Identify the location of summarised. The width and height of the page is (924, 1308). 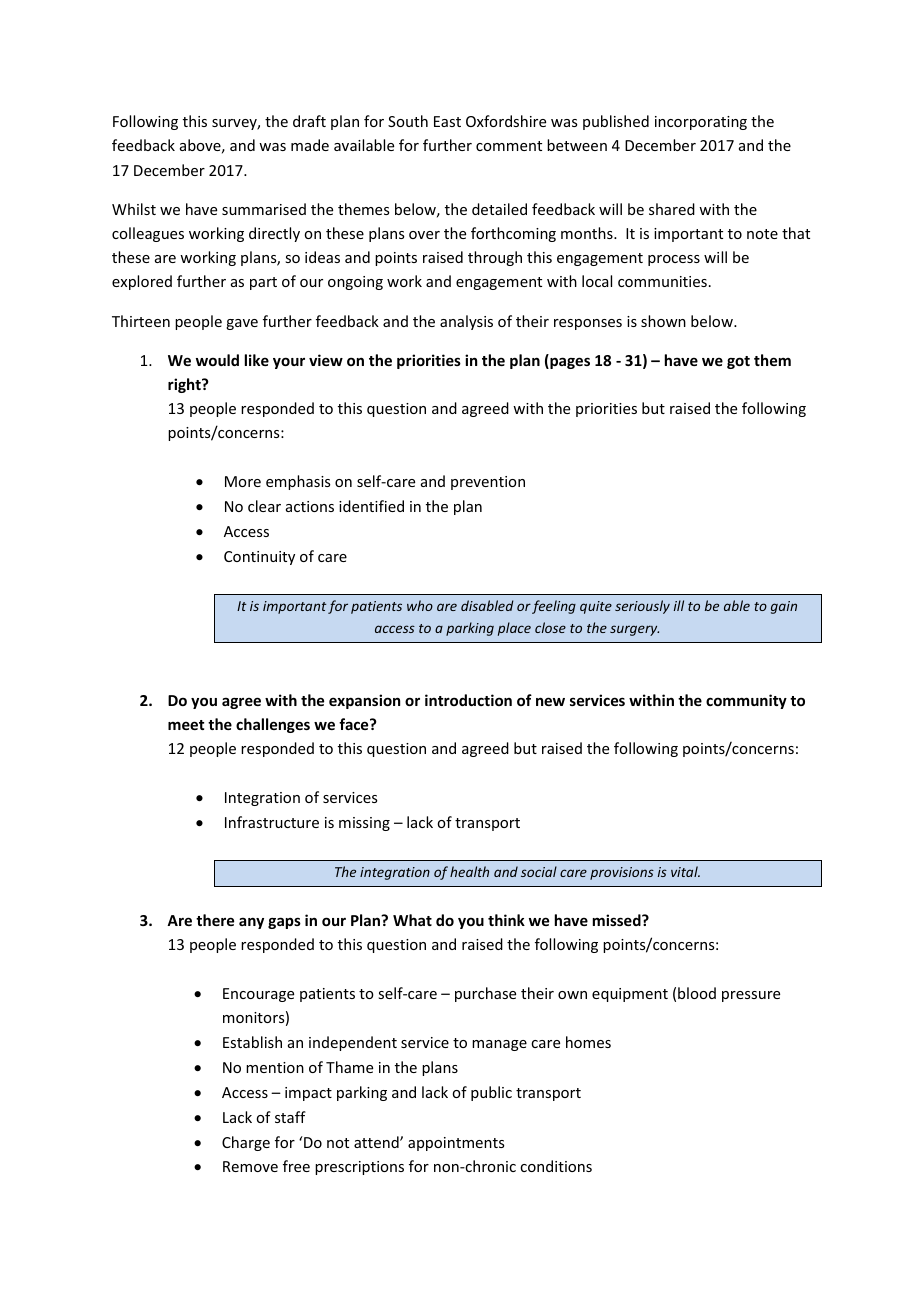
(264, 209).
